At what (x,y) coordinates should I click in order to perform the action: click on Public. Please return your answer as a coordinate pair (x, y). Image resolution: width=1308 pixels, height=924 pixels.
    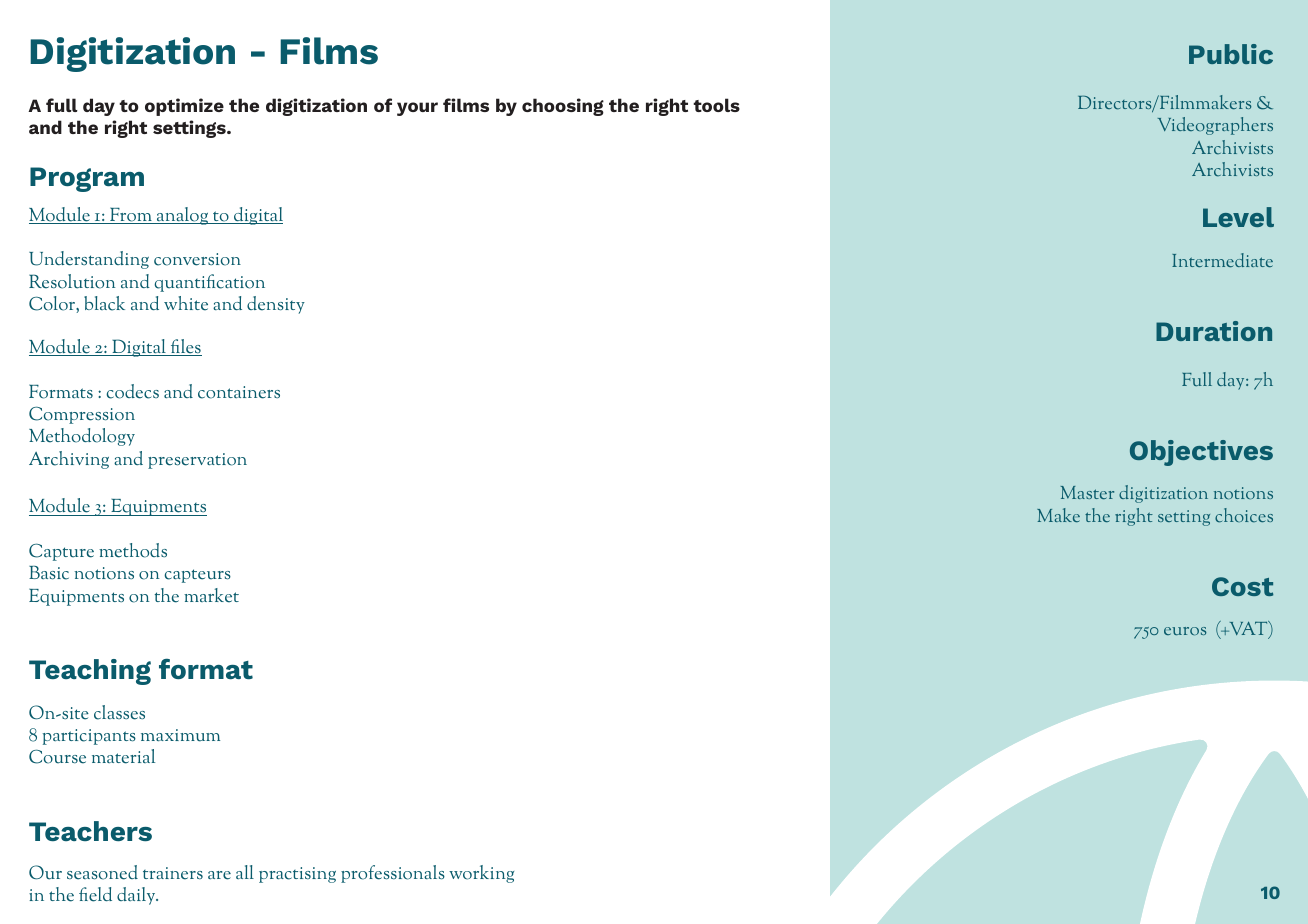
    Looking at the image, I should click on (1231, 54).
